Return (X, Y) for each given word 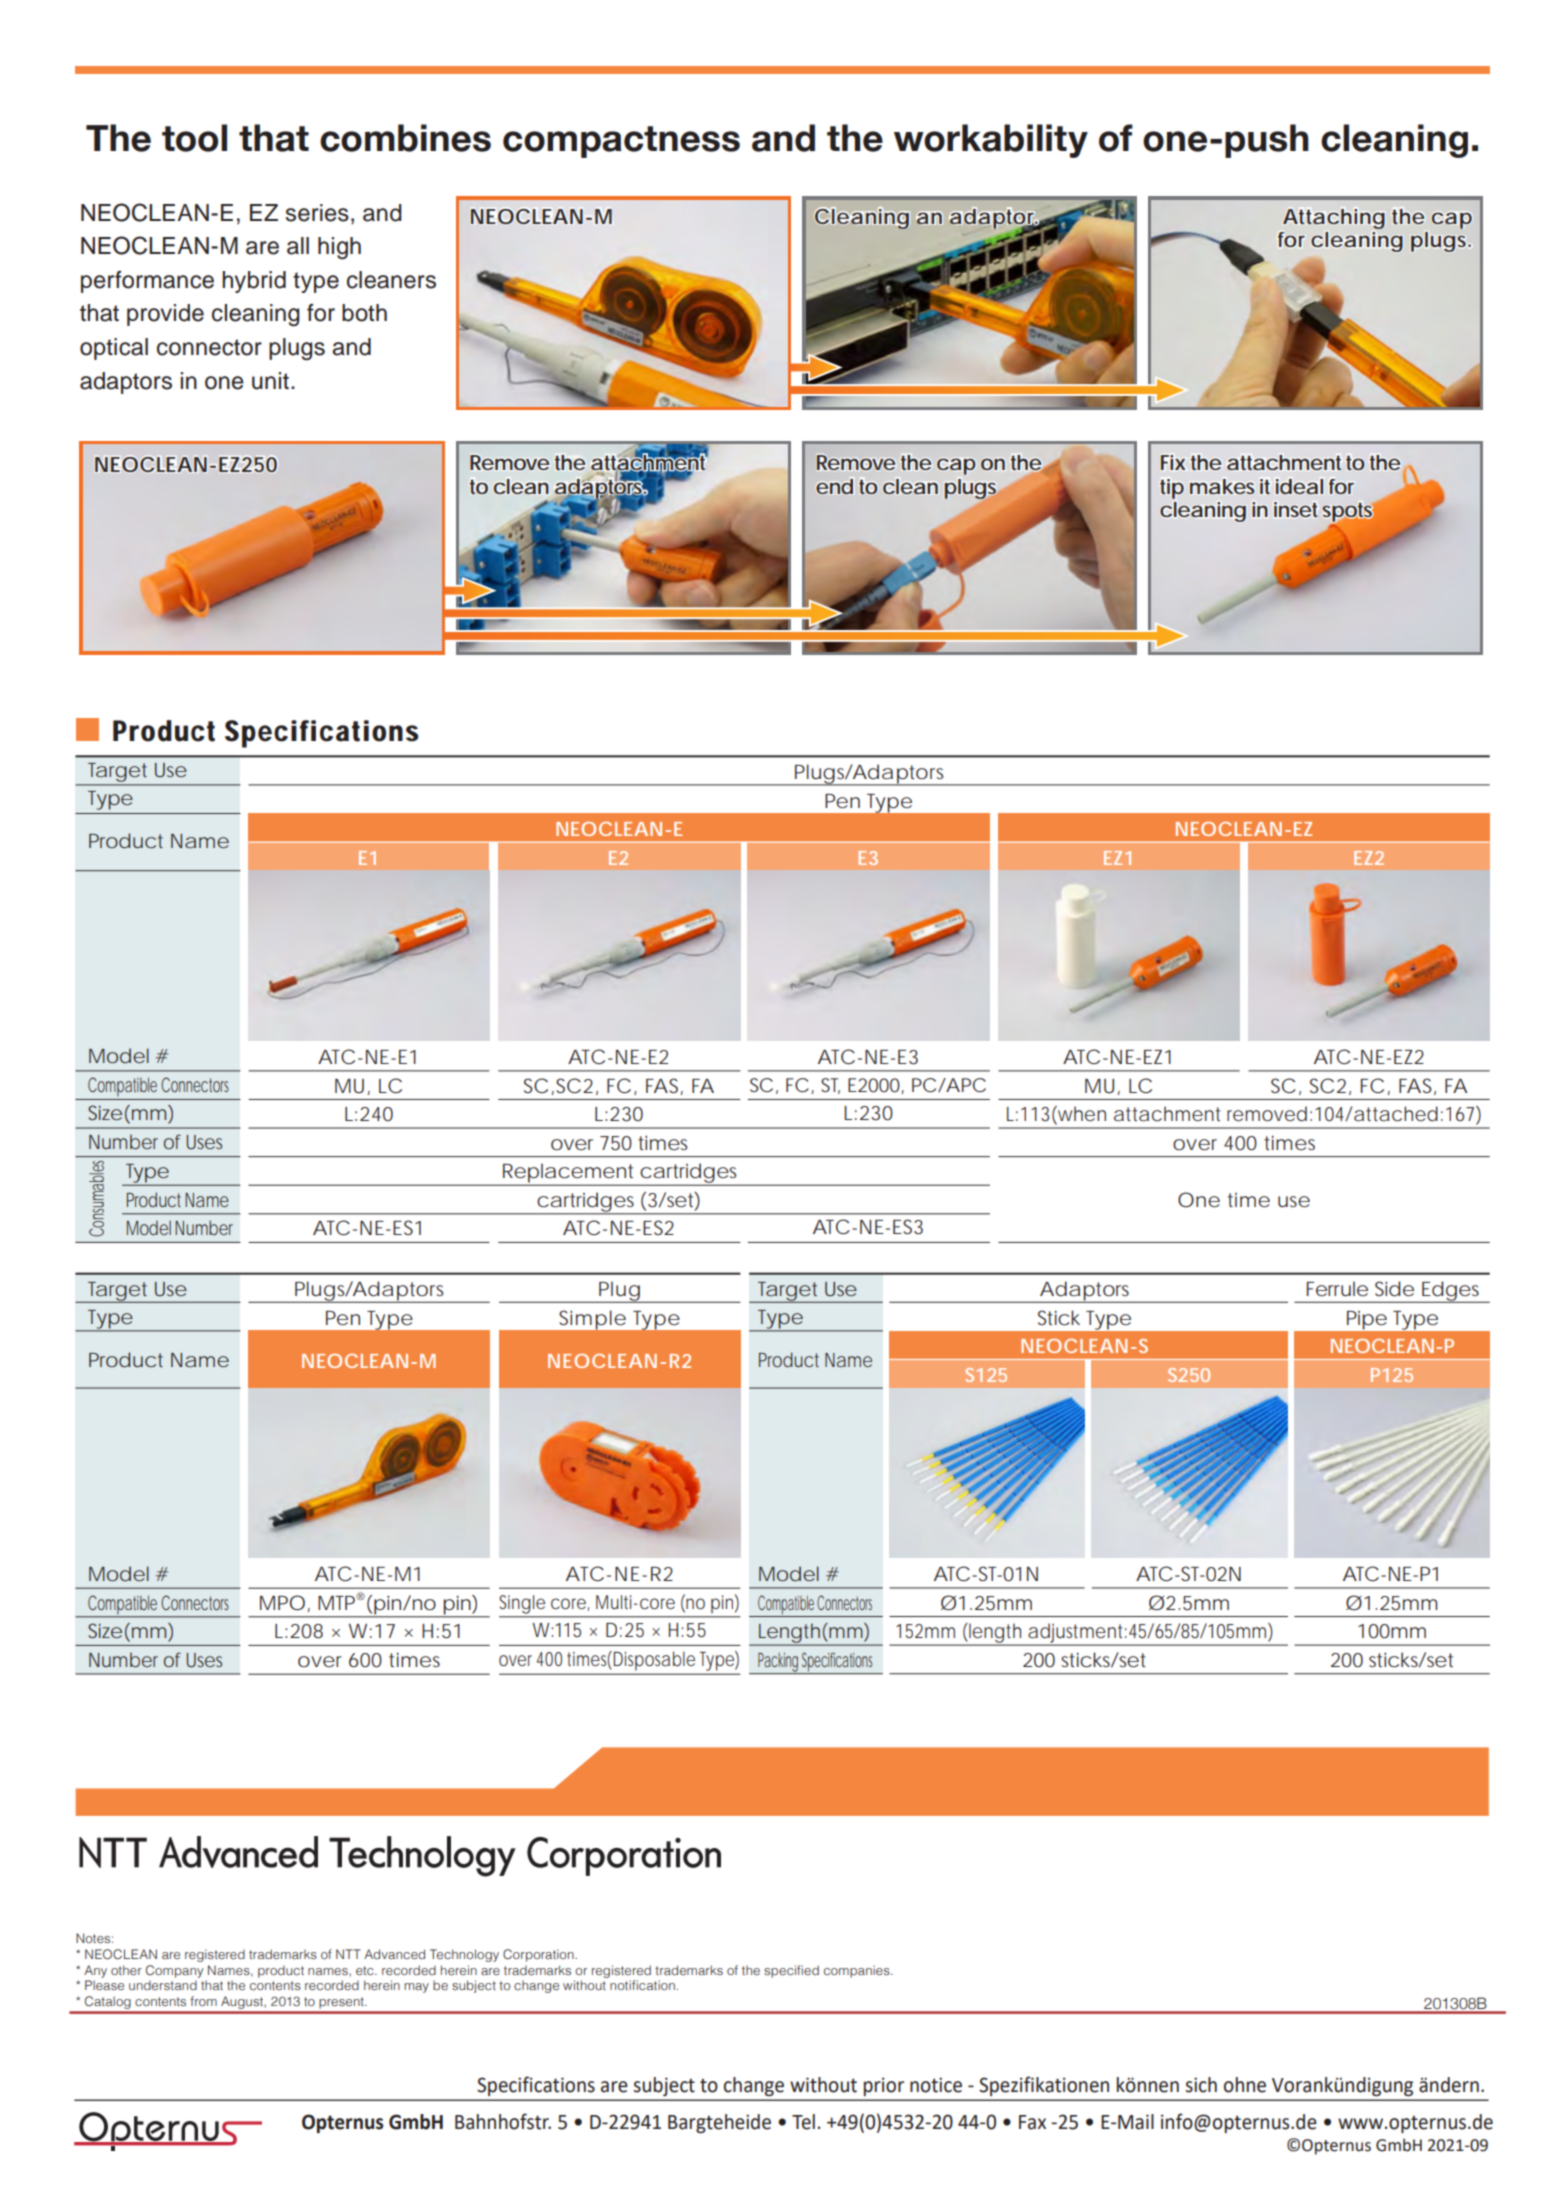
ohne (1245, 2085)
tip (1172, 489)
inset (1295, 509)
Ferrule (1337, 1288)
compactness (621, 142)
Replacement (569, 1174)
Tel (803, 2122)
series (317, 213)
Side (1394, 1289)
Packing (778, 1663)
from (203, 2001)
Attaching (1334, 219)
